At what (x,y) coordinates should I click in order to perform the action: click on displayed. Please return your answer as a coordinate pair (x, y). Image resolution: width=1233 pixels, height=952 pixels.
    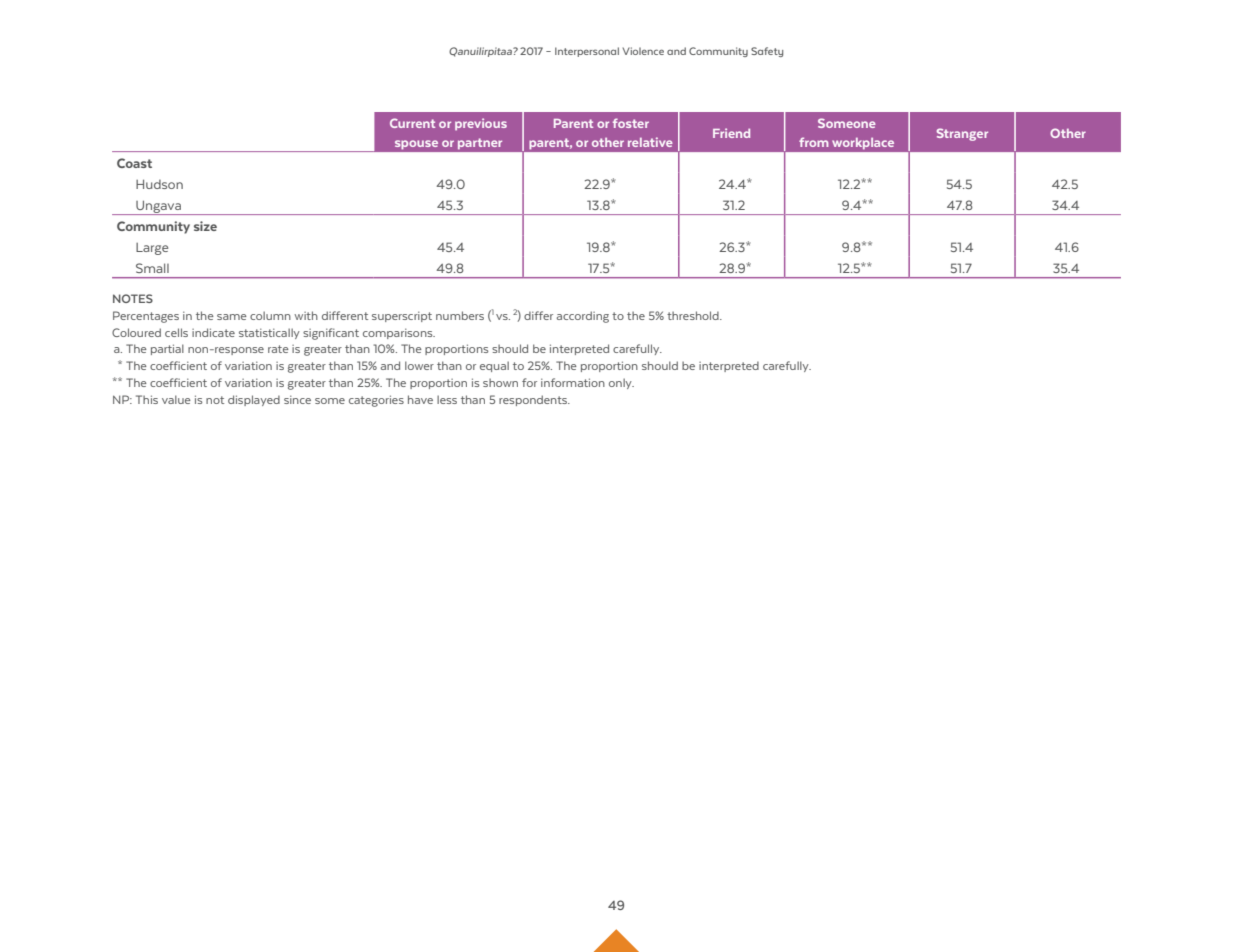
    Looking at the image, I should click on (254, 400).
